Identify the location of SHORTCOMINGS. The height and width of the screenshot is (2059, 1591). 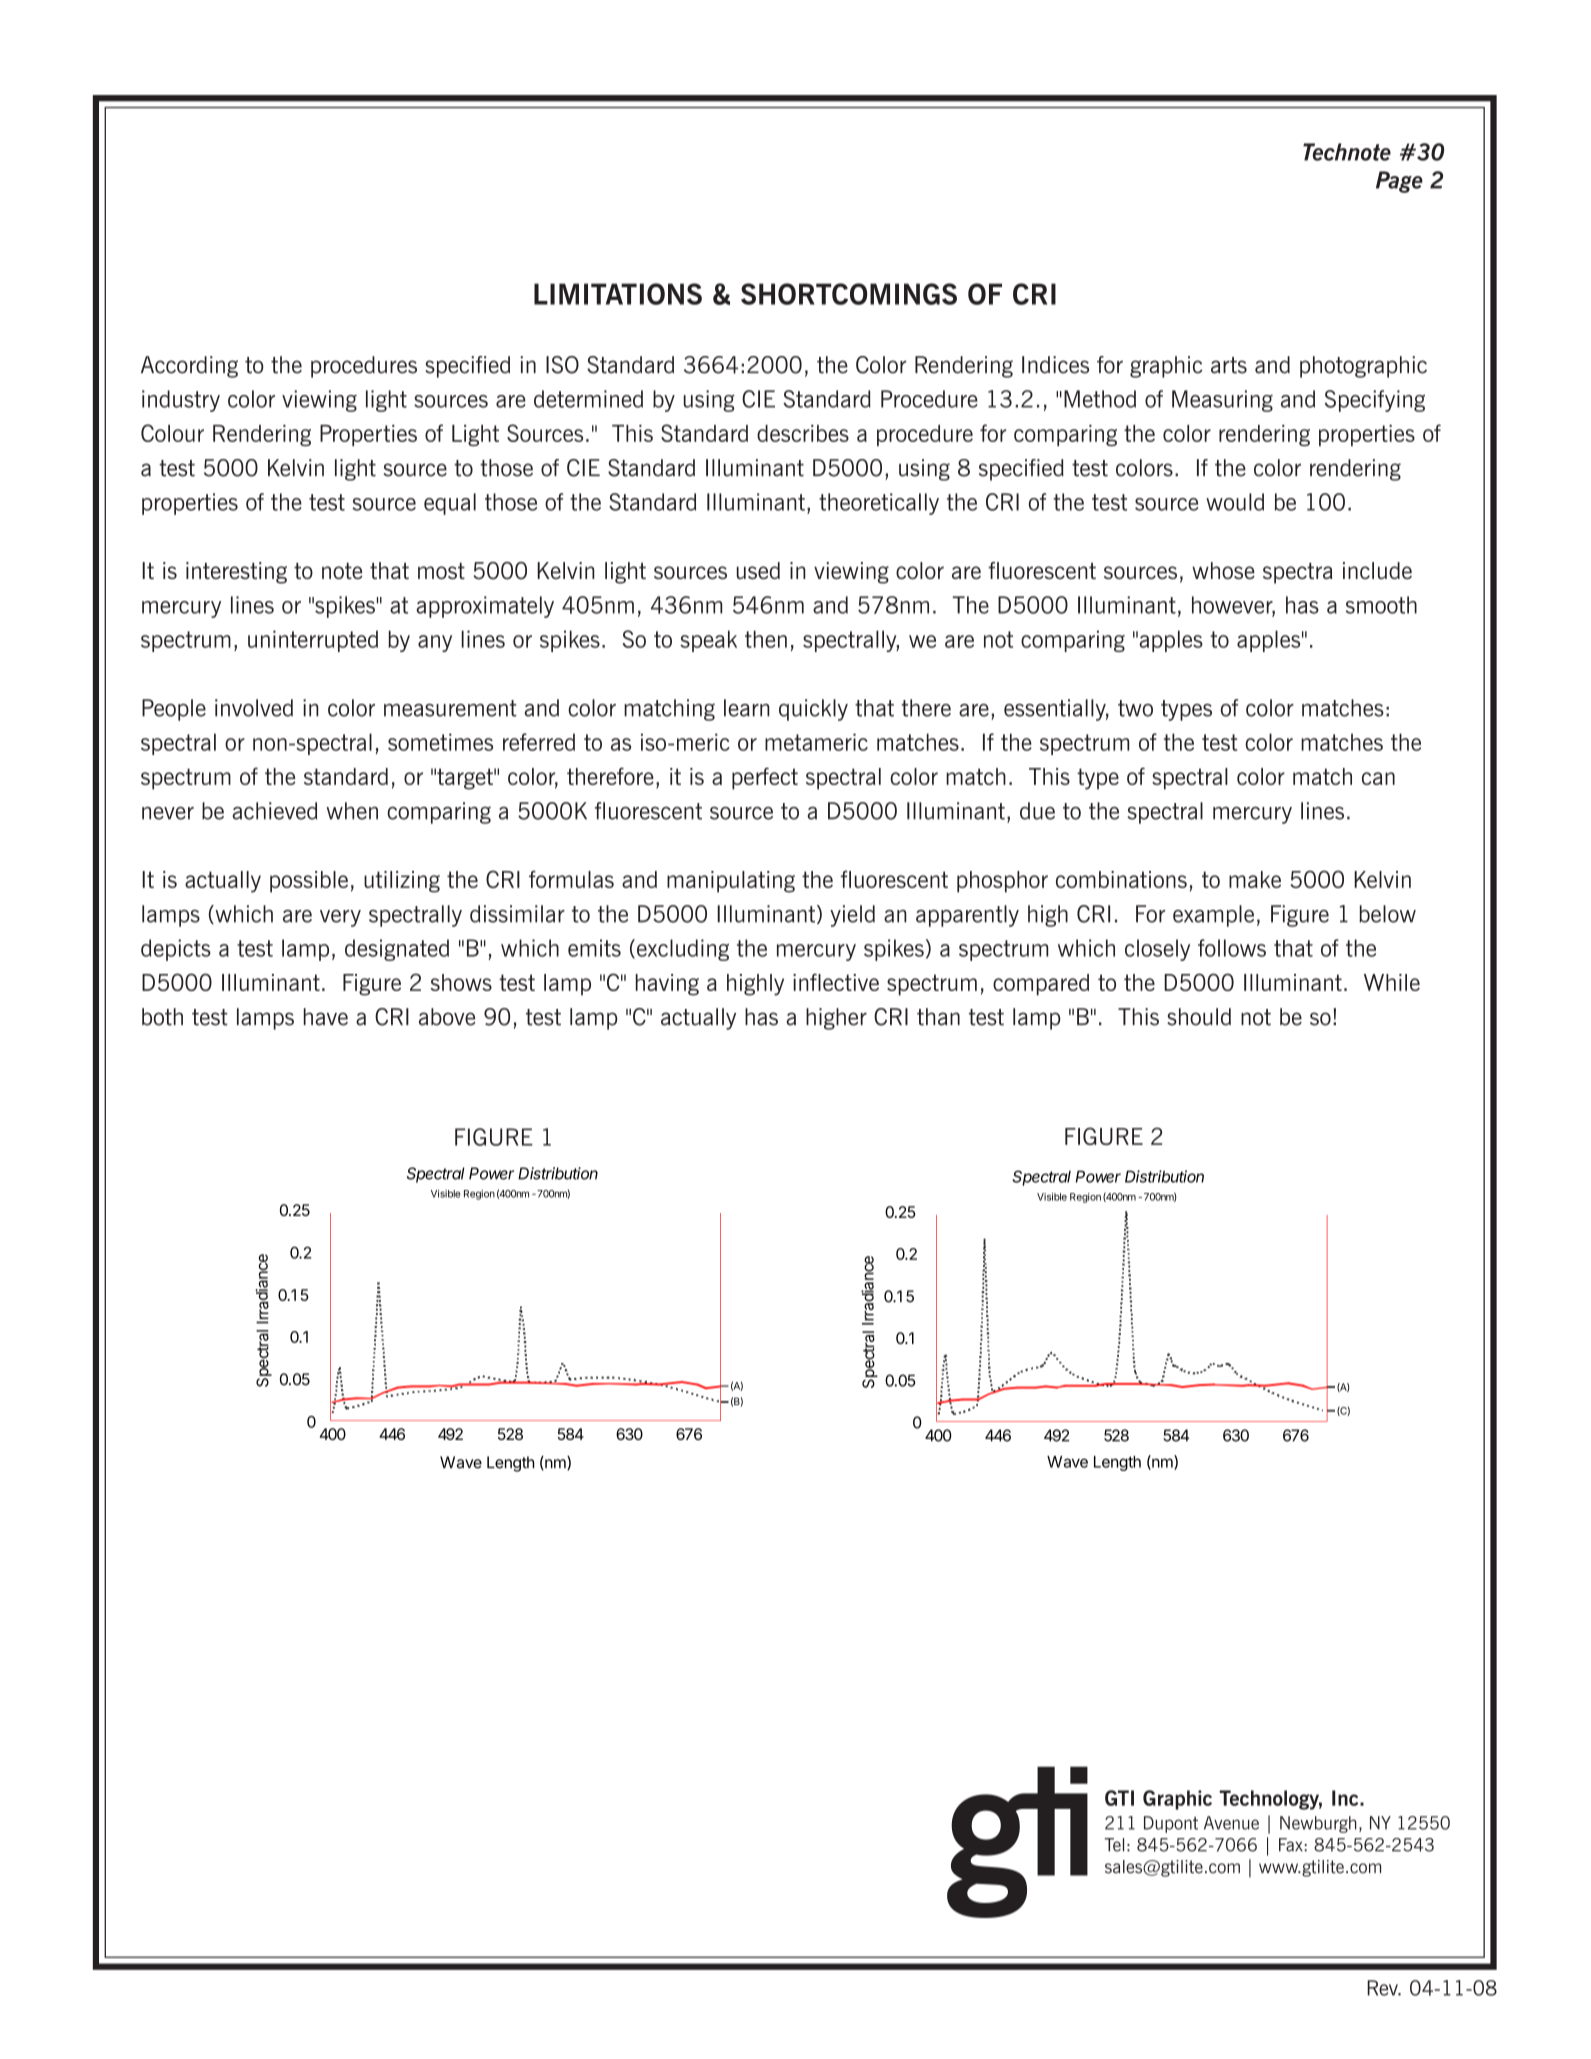
(849, 294).
